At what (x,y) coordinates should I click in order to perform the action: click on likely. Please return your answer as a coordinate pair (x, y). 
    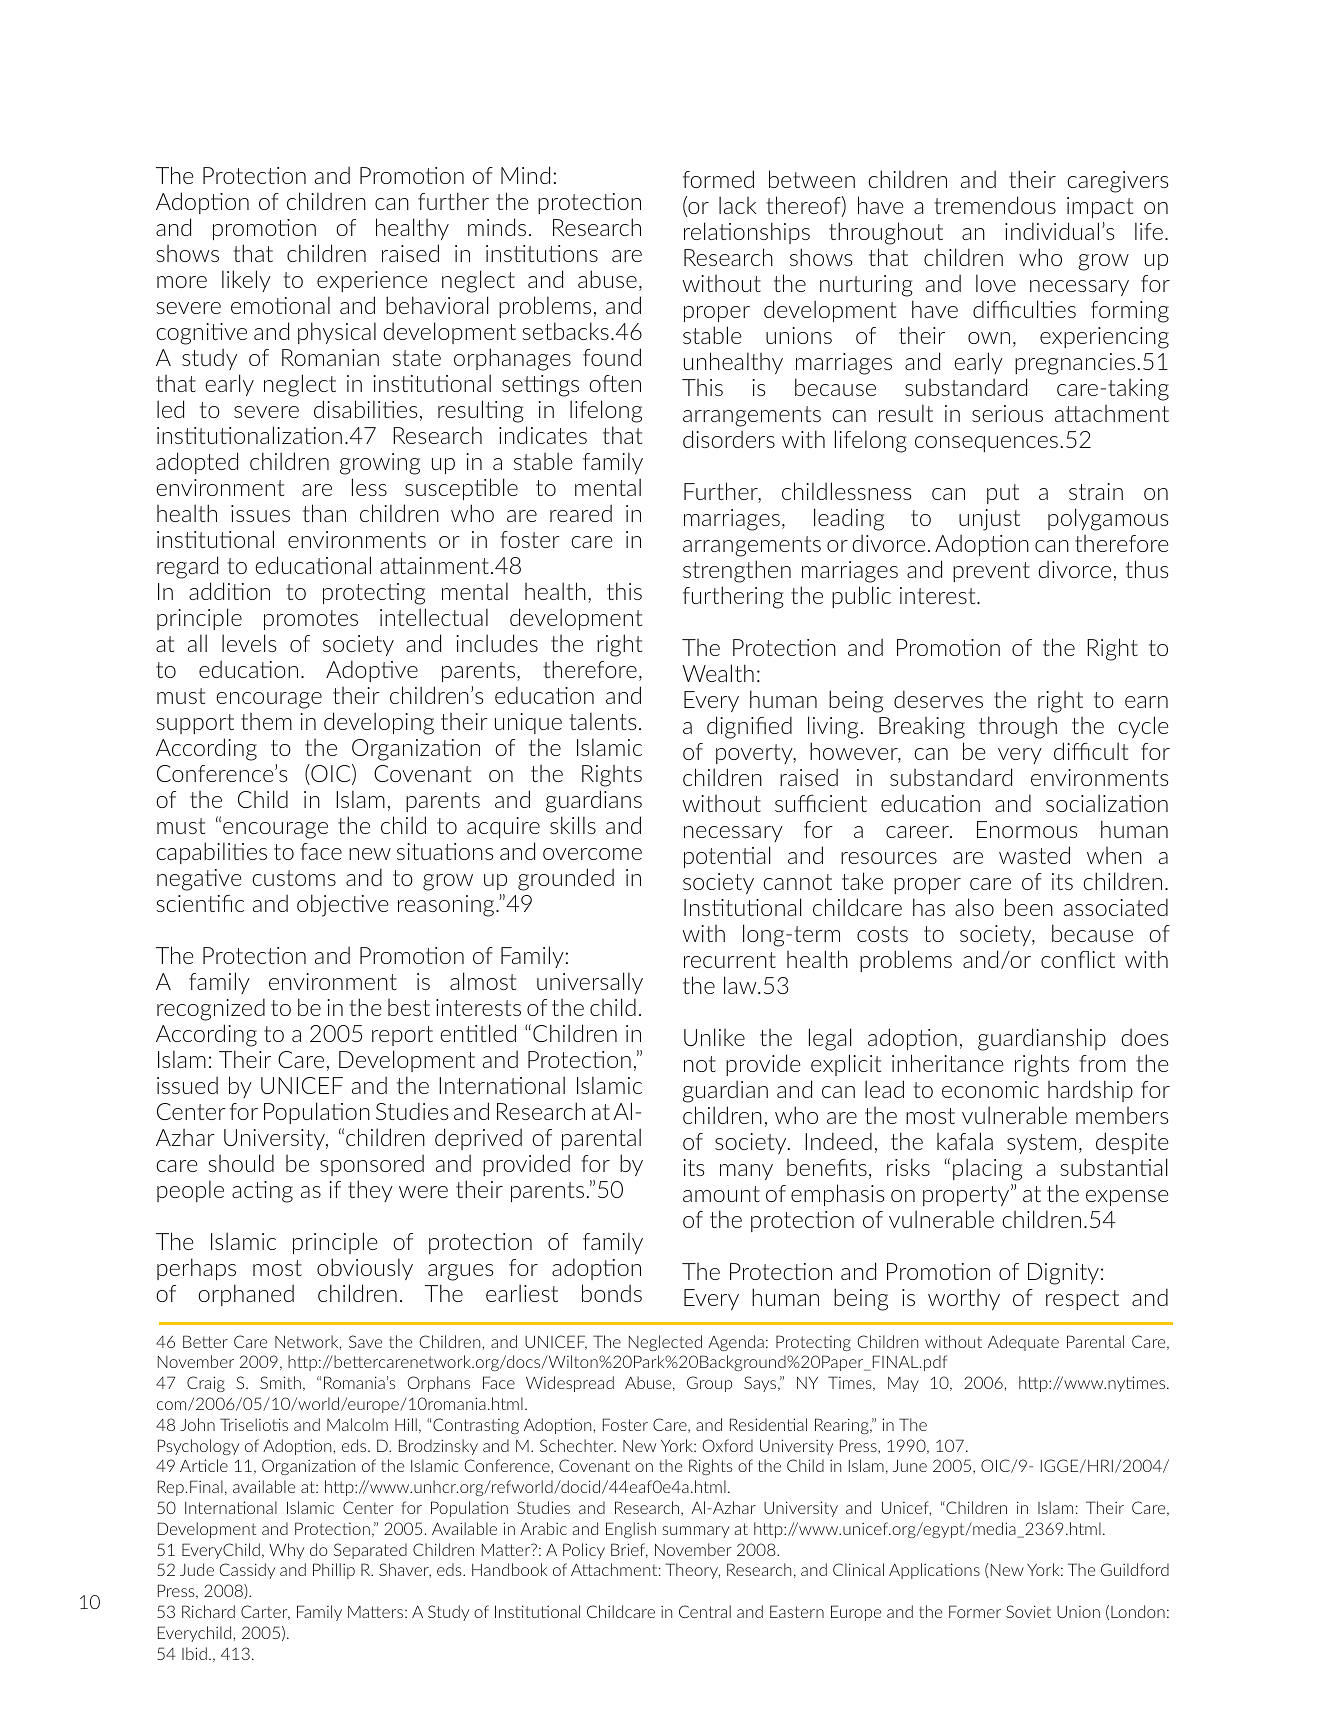
    Looking at the image, I should click on (246, 281).
